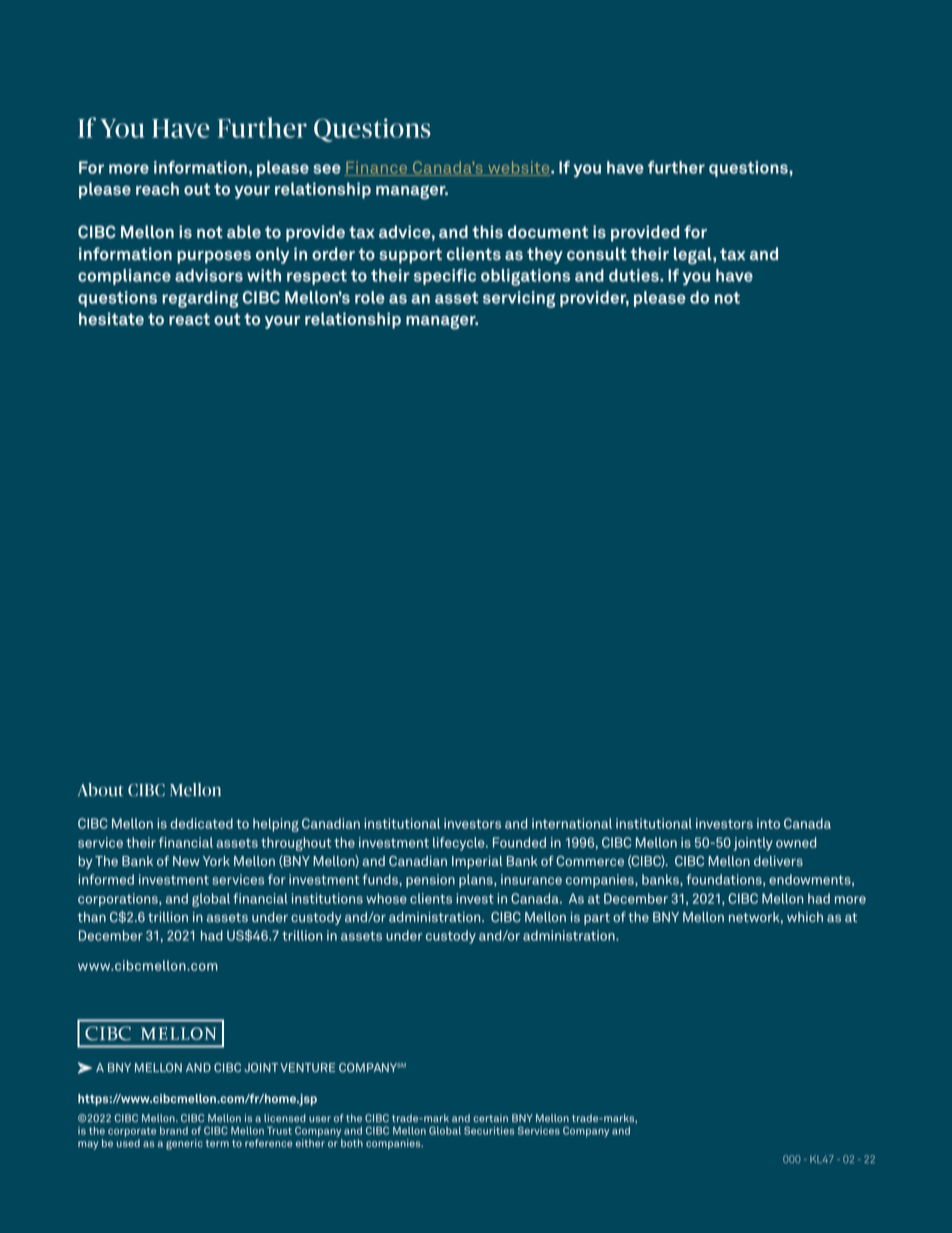 Image resolution: width=952 pixels, height=1233 pixels. What do you see at coordinates (460, 844) in the screenshot?
I see `lifecycle` at bounding box center [460, 844].
